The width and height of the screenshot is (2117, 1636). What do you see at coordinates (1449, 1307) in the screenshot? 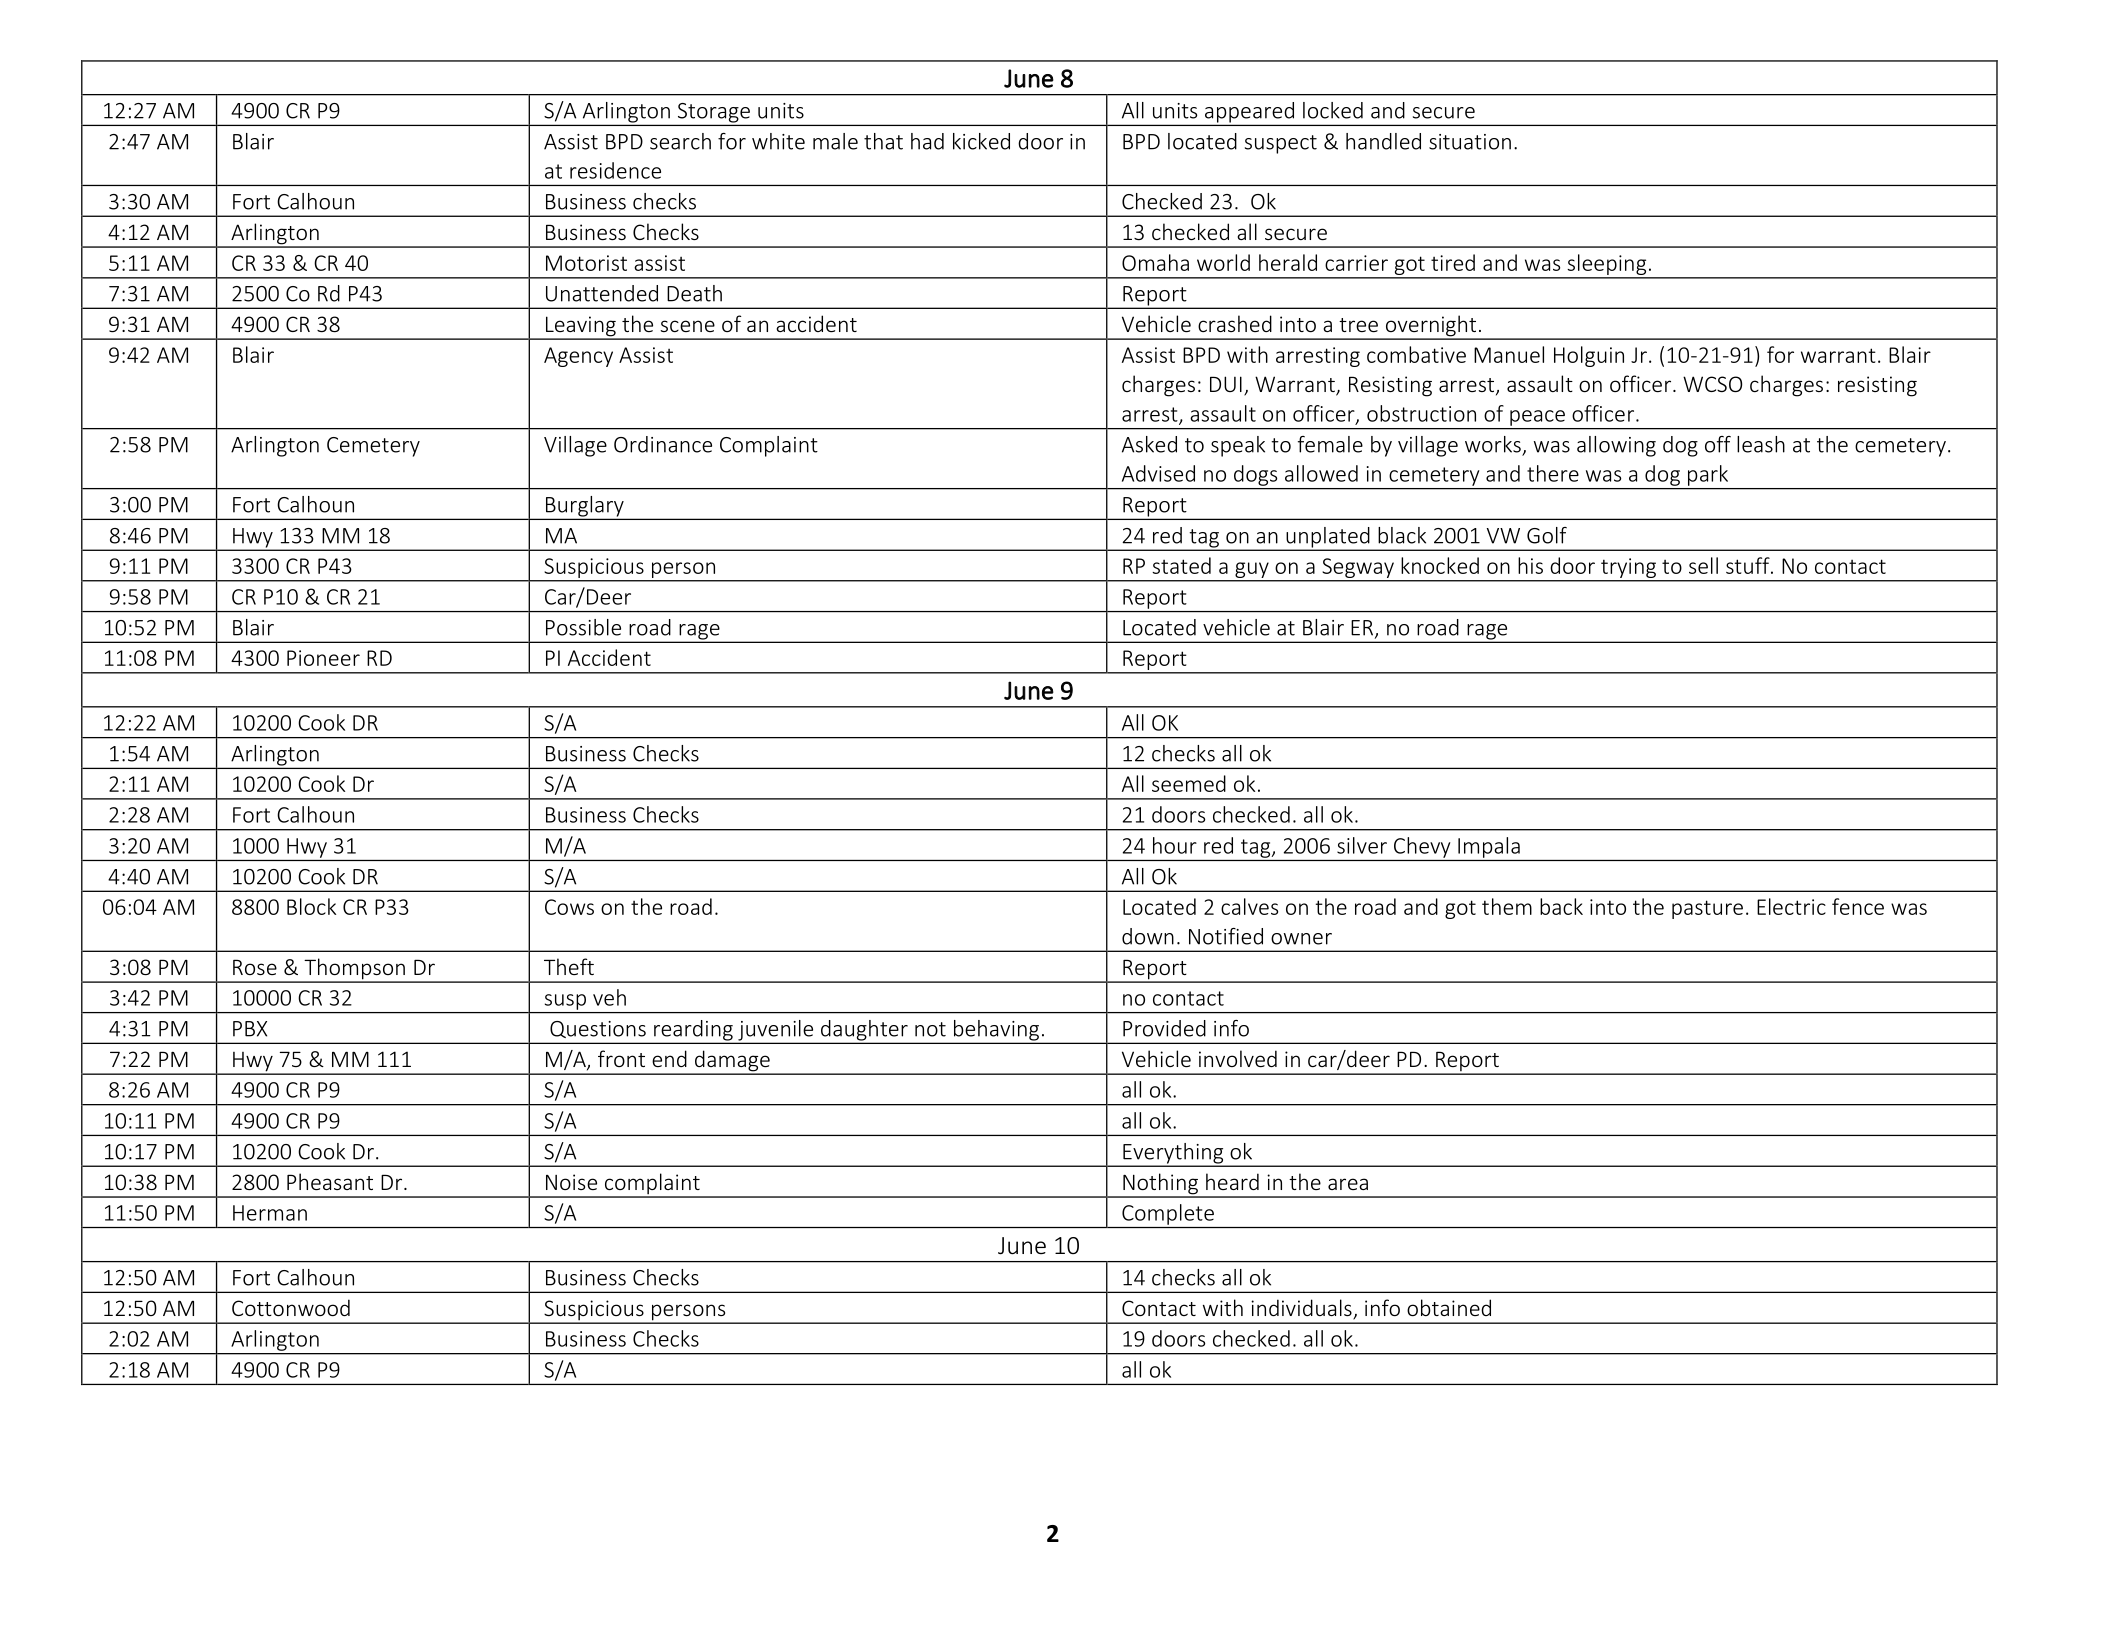
I see `obtained` at bounding box center [1449, 1307].
